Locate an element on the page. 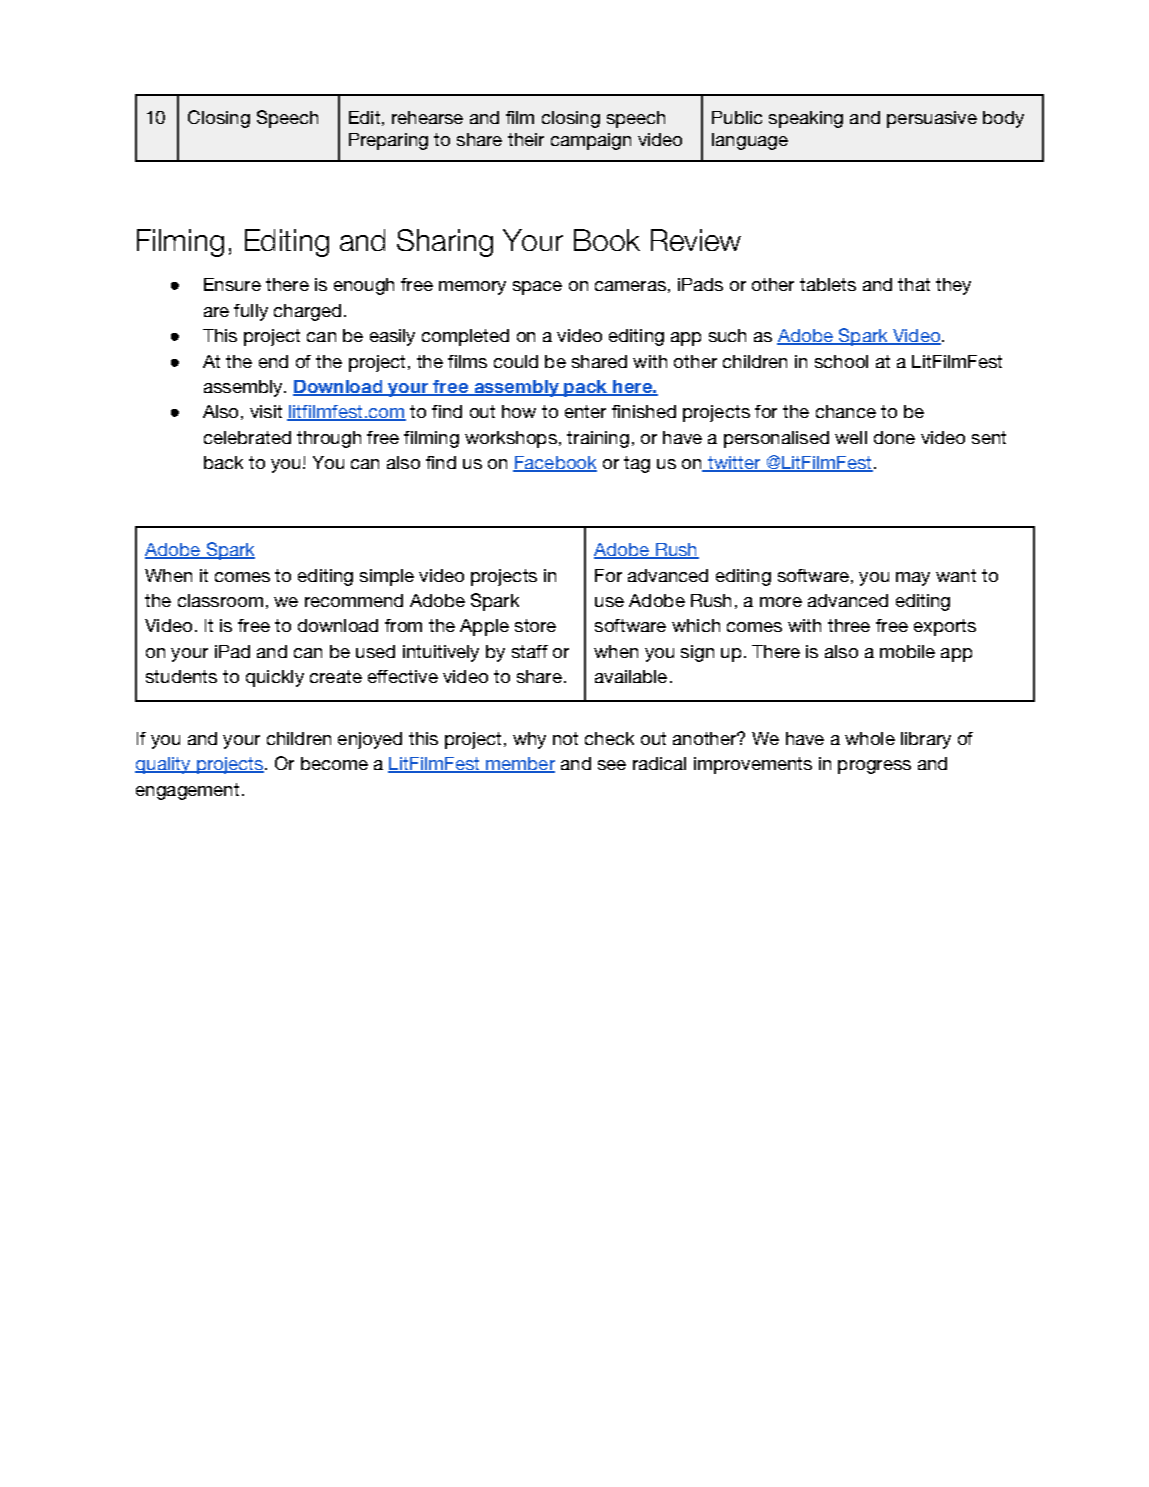  training is located at coordinates (598, 439).
